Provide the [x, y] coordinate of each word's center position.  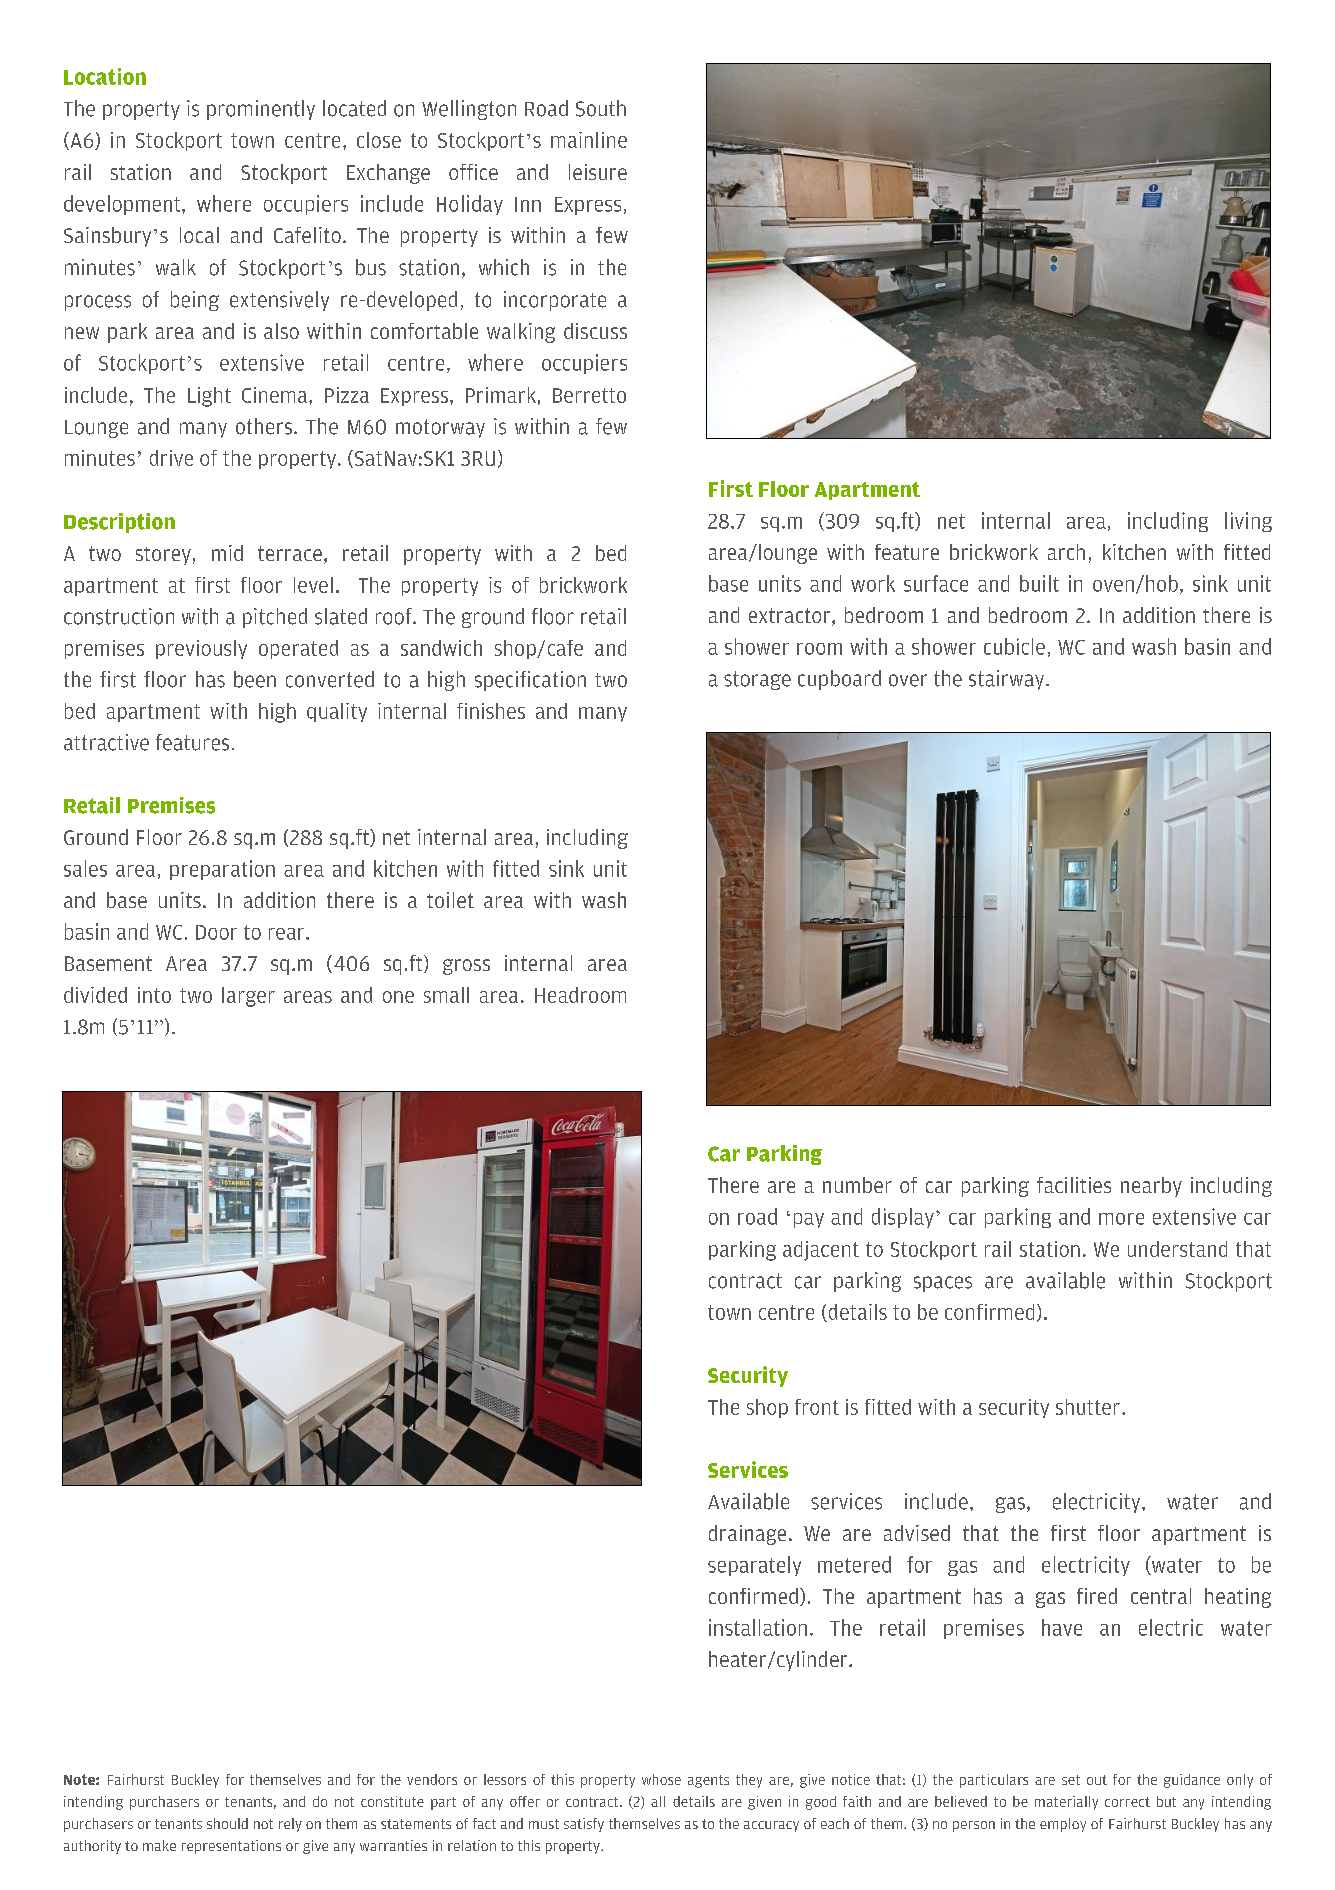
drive [171, 458]
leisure [598, 172]
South [601, 108]
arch [1066, 552]
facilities [1074, 1185]
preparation [222, 870]
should [227, 1823]
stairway [1008, 680]
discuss [595, 331]
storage [757, 680]
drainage [747, 1535]
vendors [432, 1779]
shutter [1088, 1407]
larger [248, 997]
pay [809, 1220]
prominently [261, 110]
